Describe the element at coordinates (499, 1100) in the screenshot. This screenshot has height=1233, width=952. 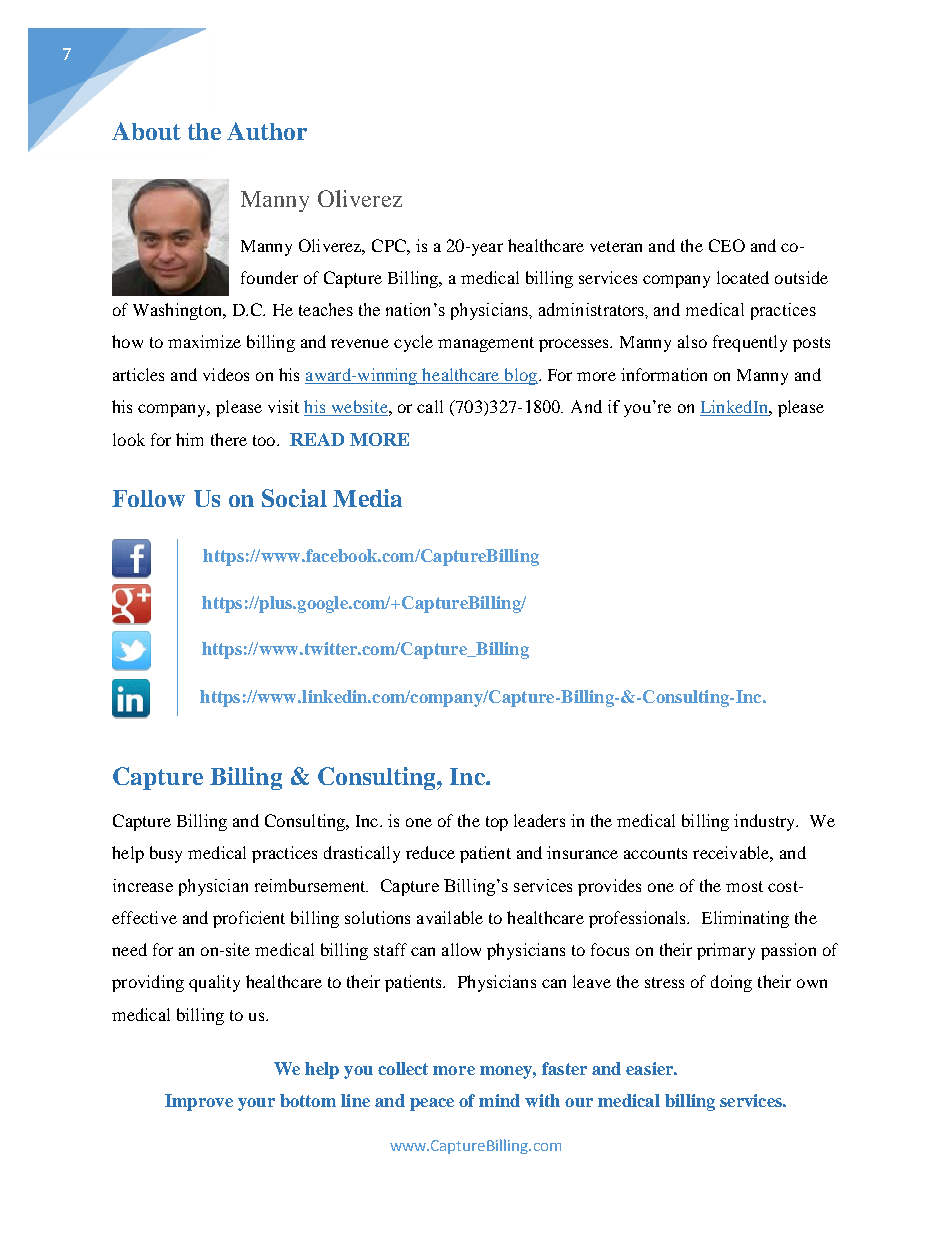
I see `mind` at that location.
